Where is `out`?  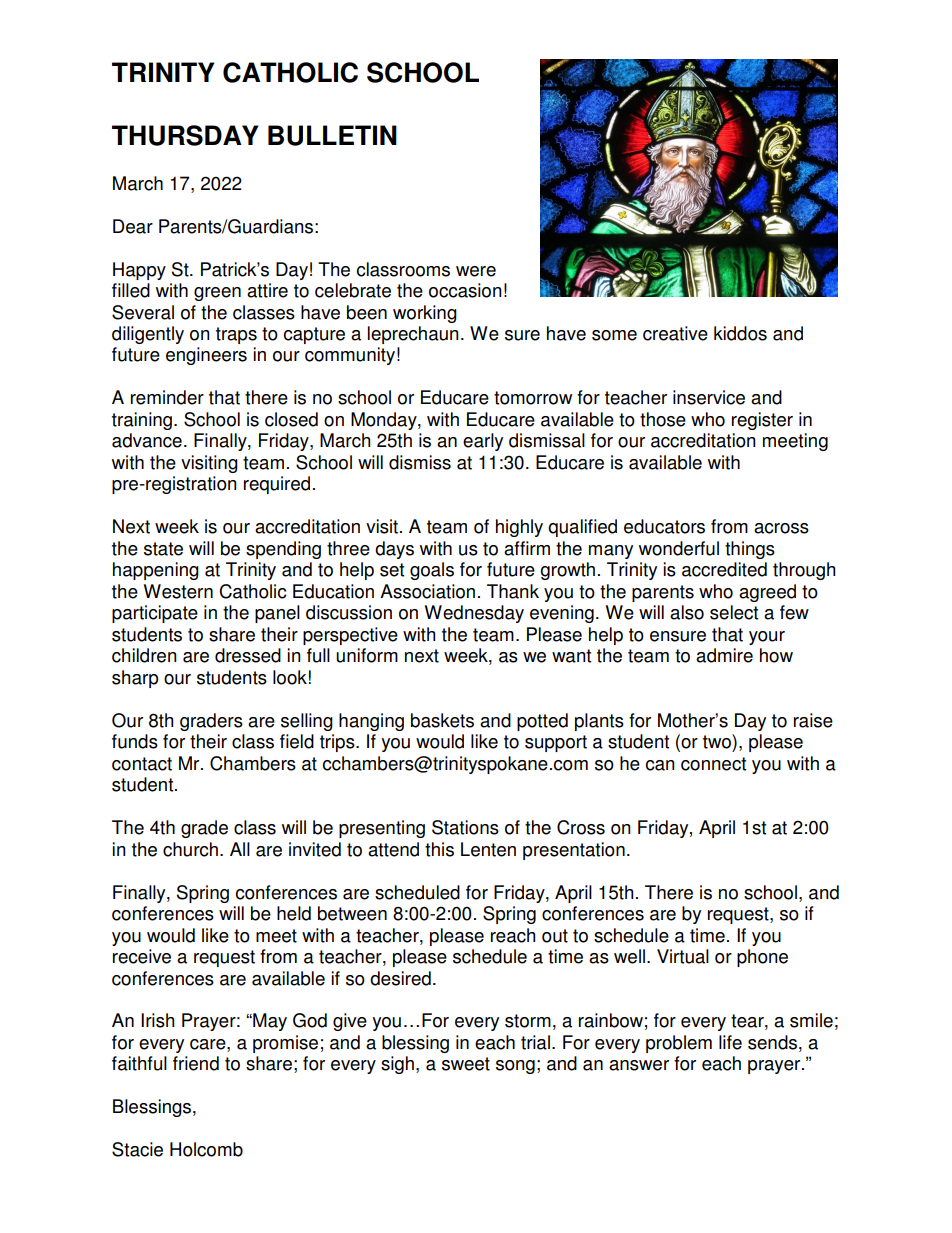 out is located at coordinates (555, 936).
